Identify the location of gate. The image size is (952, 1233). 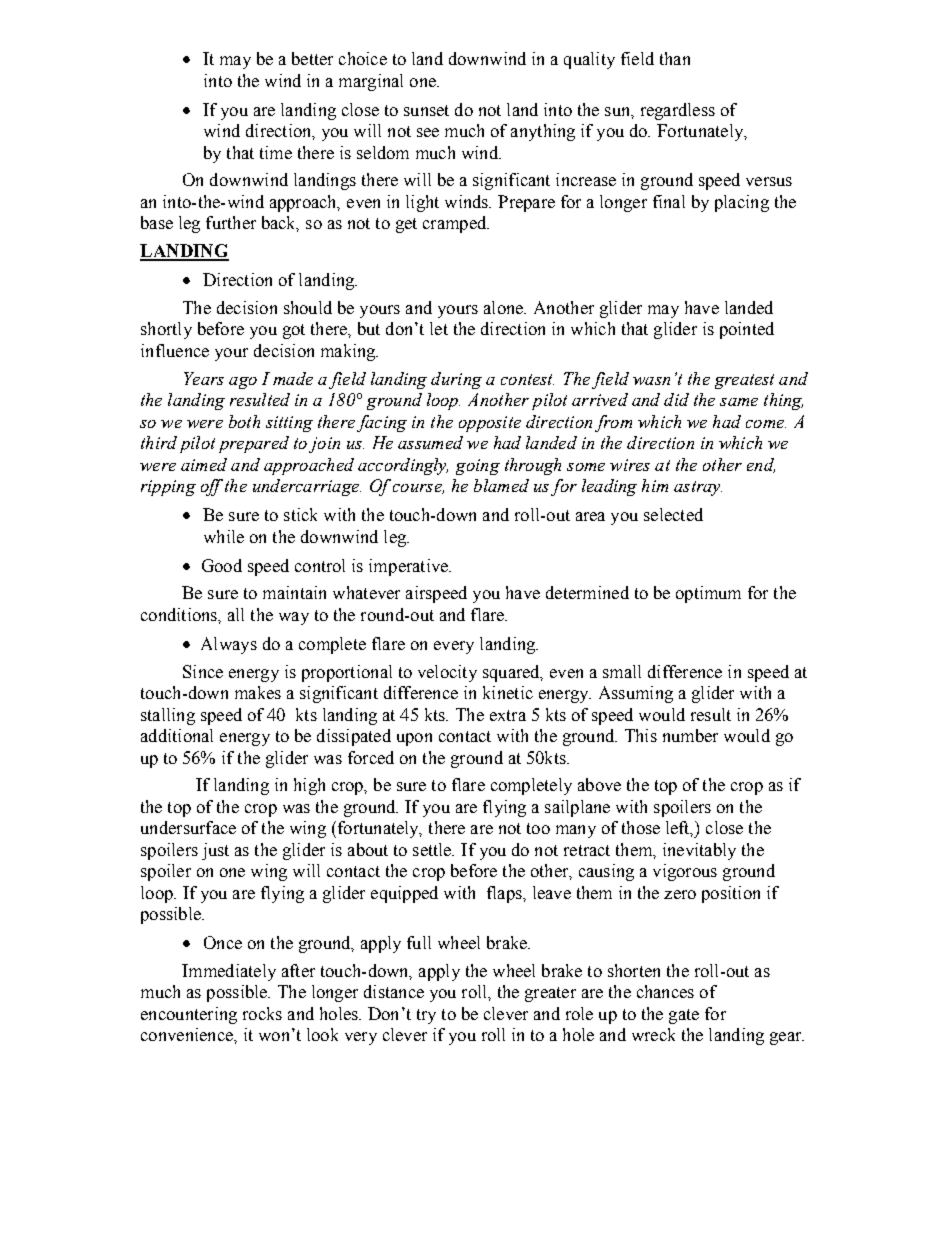
(684, 1016).
